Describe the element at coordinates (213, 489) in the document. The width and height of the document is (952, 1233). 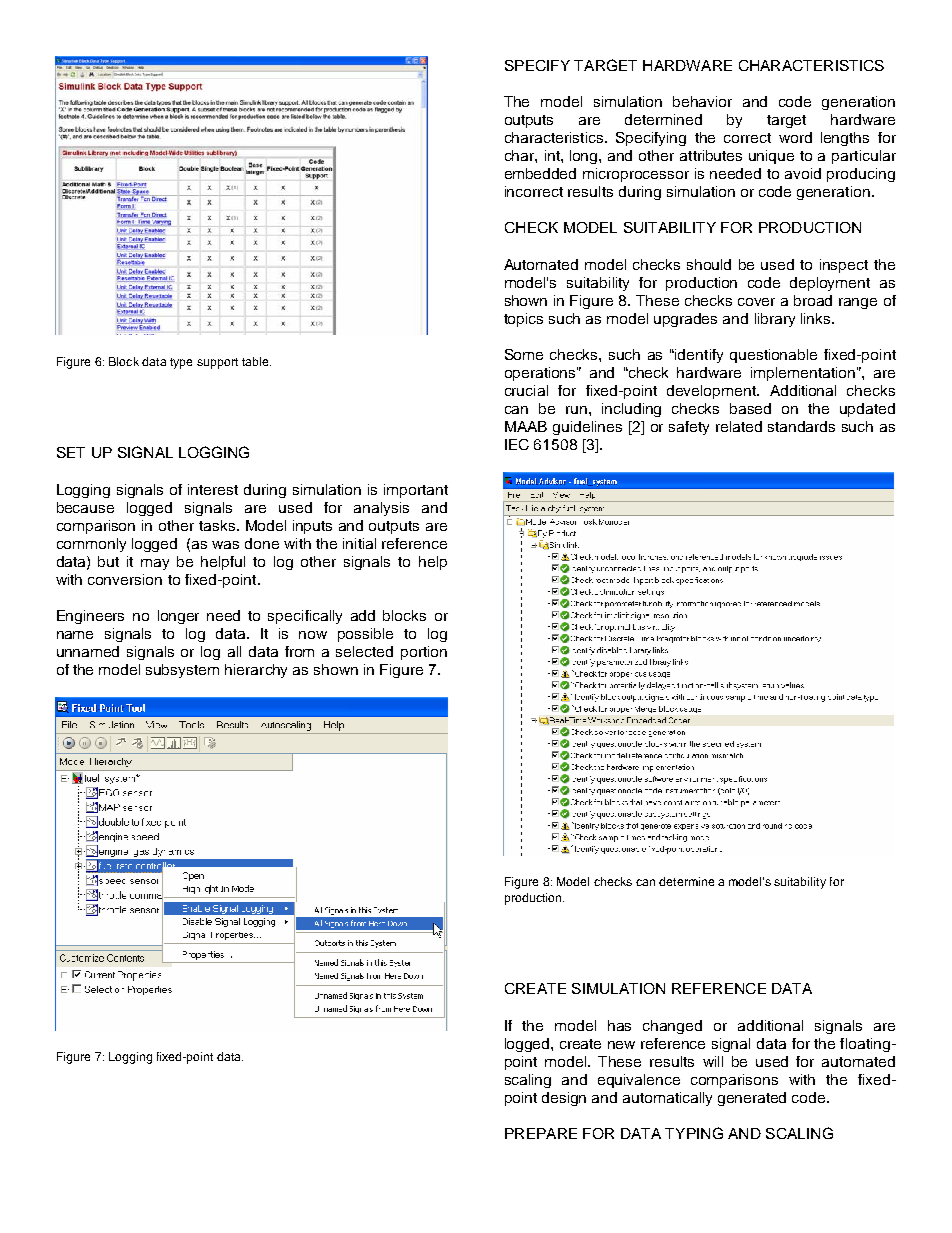
I see `interest` at that location.
